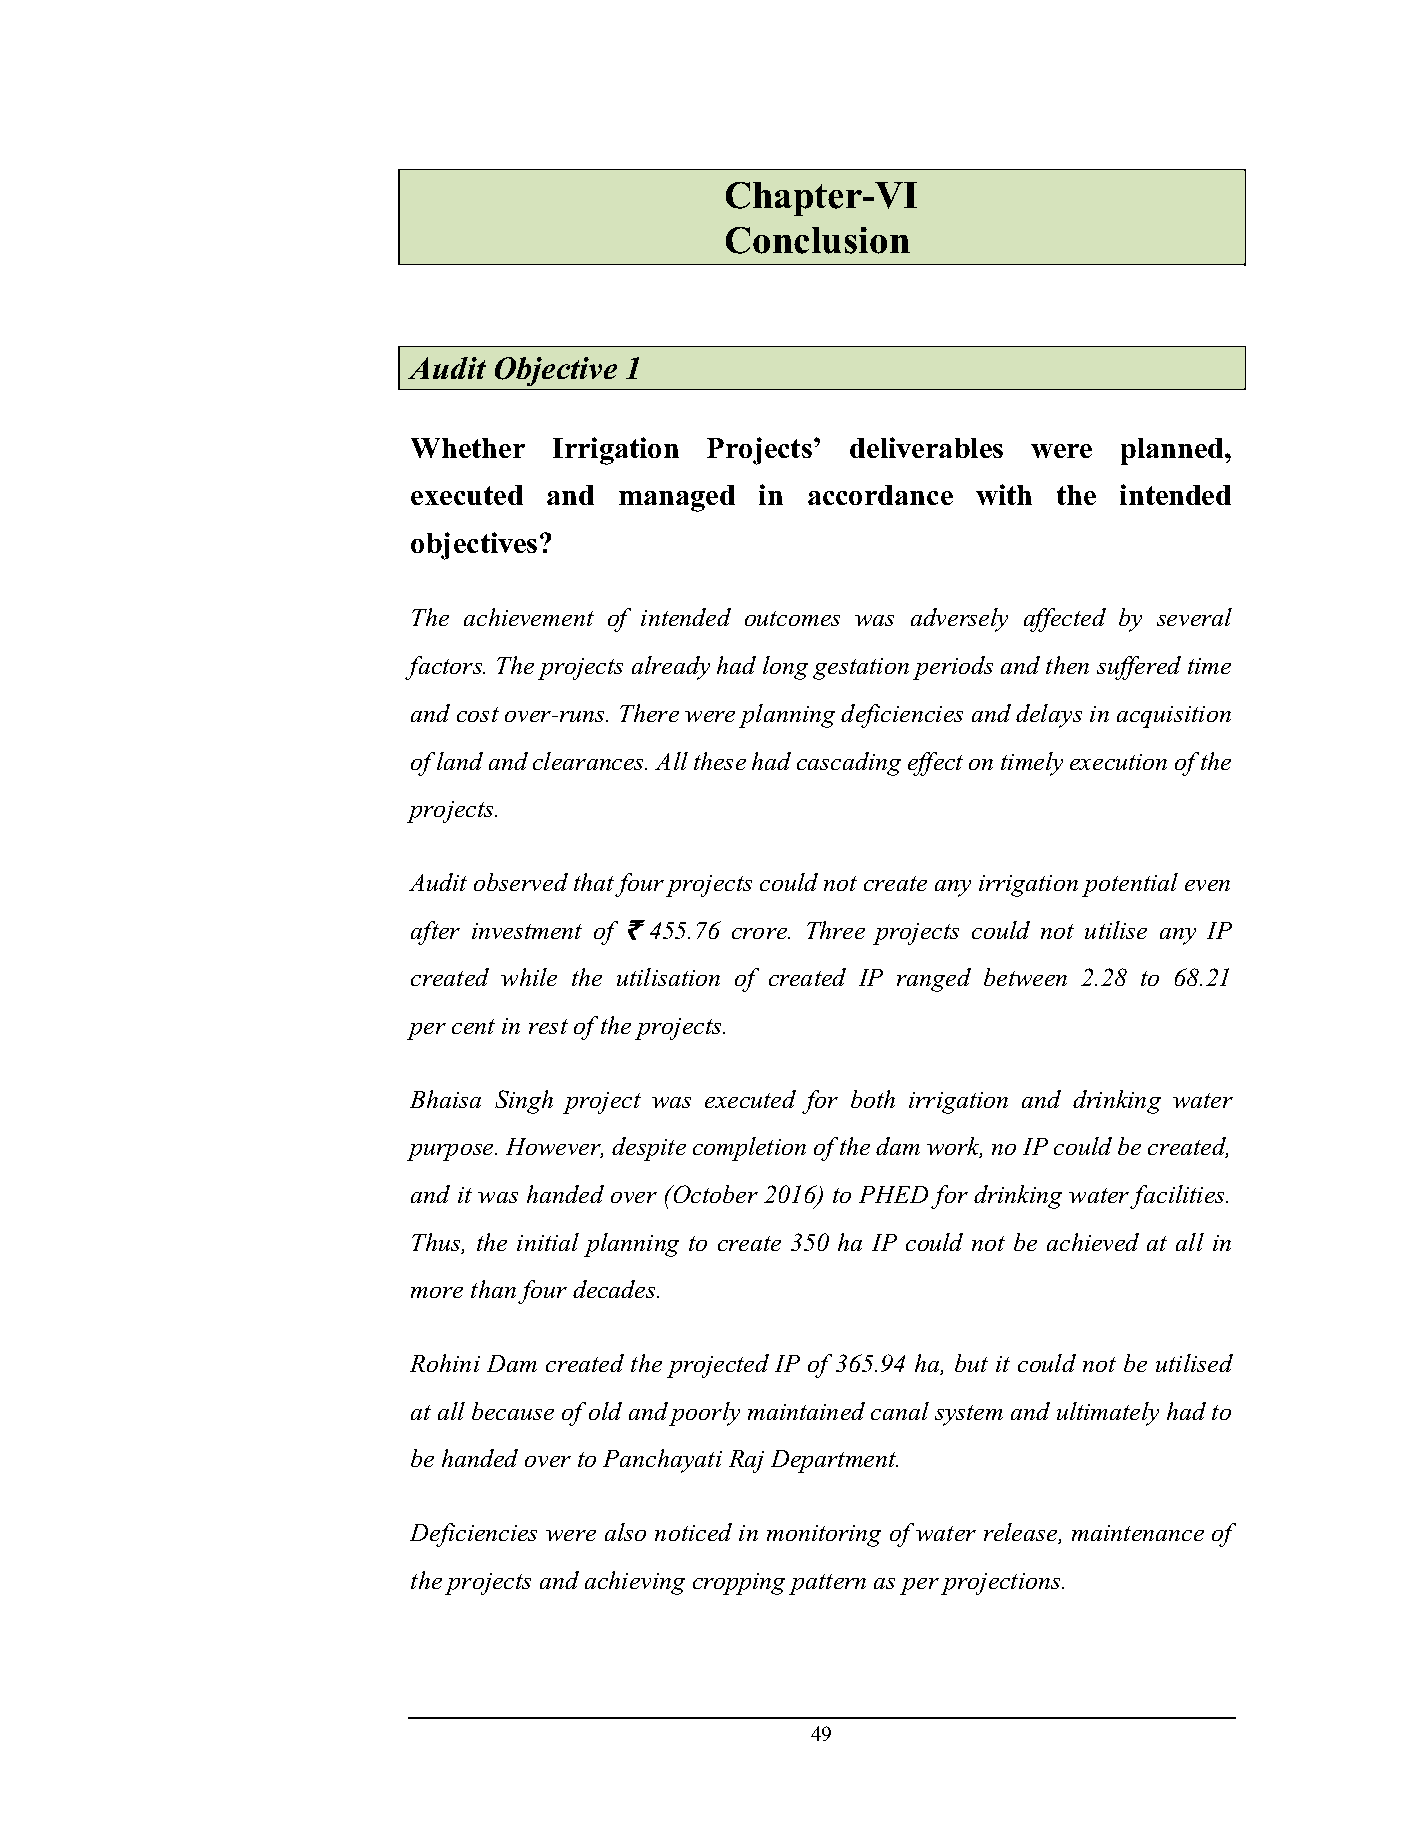  I want to click on planned, so click(1173, 451).
